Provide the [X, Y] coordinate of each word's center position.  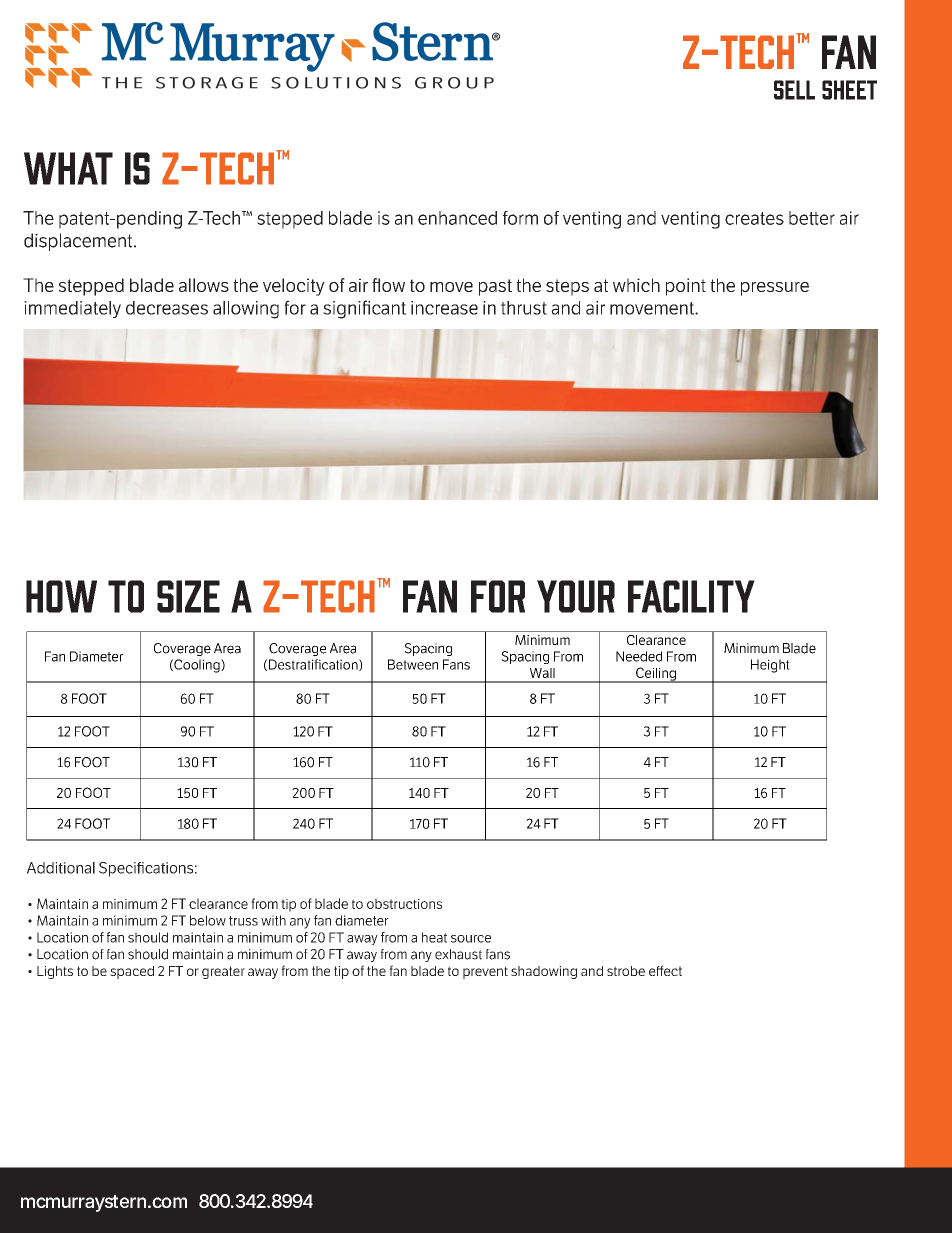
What [68, 168]
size [188, 596]
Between [413, 664]
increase [444, 308]
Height [770, 666]
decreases [167, 308]
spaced [132, 972]
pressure [775, 289]
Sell [794, 90]
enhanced [457, 218]
